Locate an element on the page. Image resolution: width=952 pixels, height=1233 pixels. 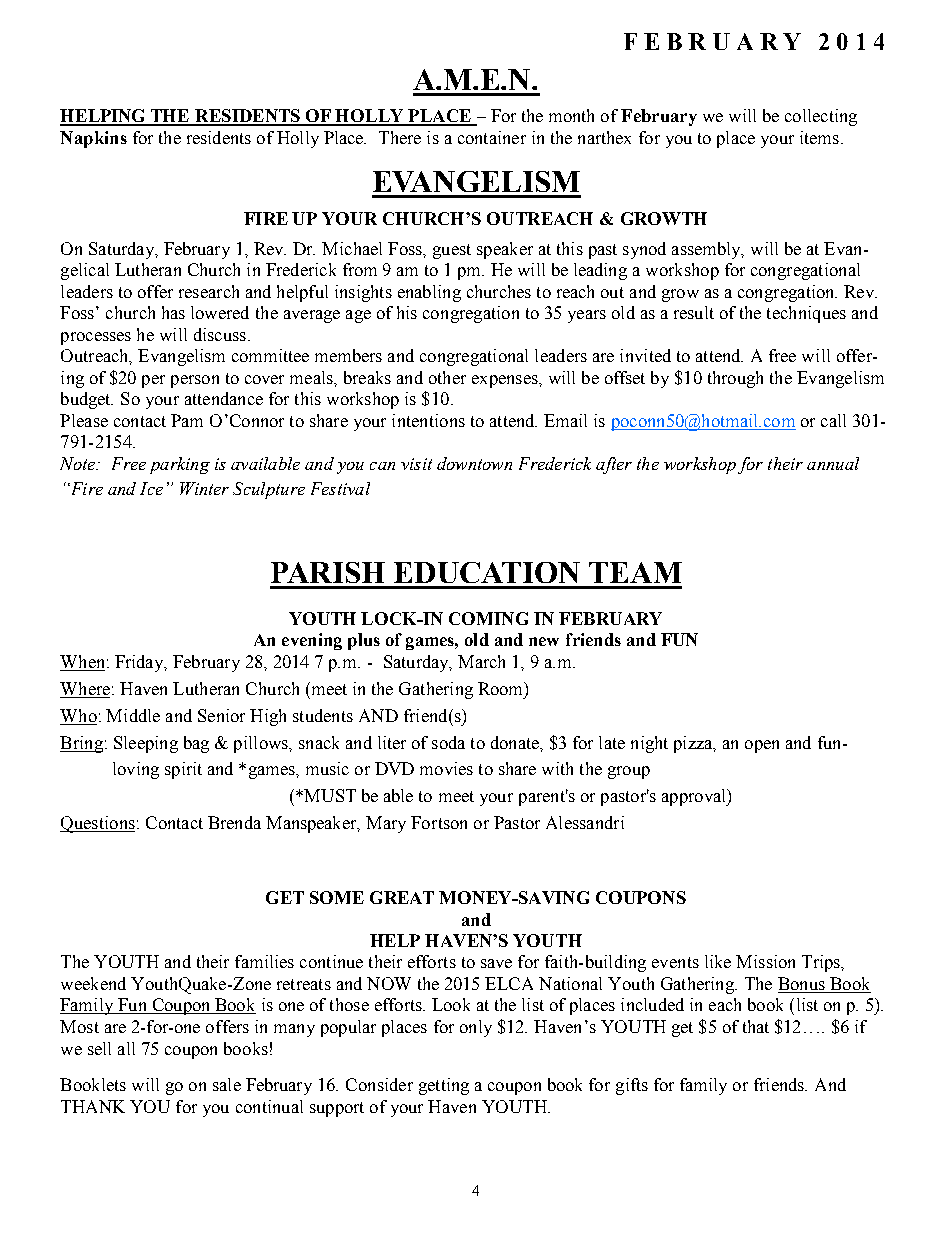
research is located at coordinates (209, 291).
